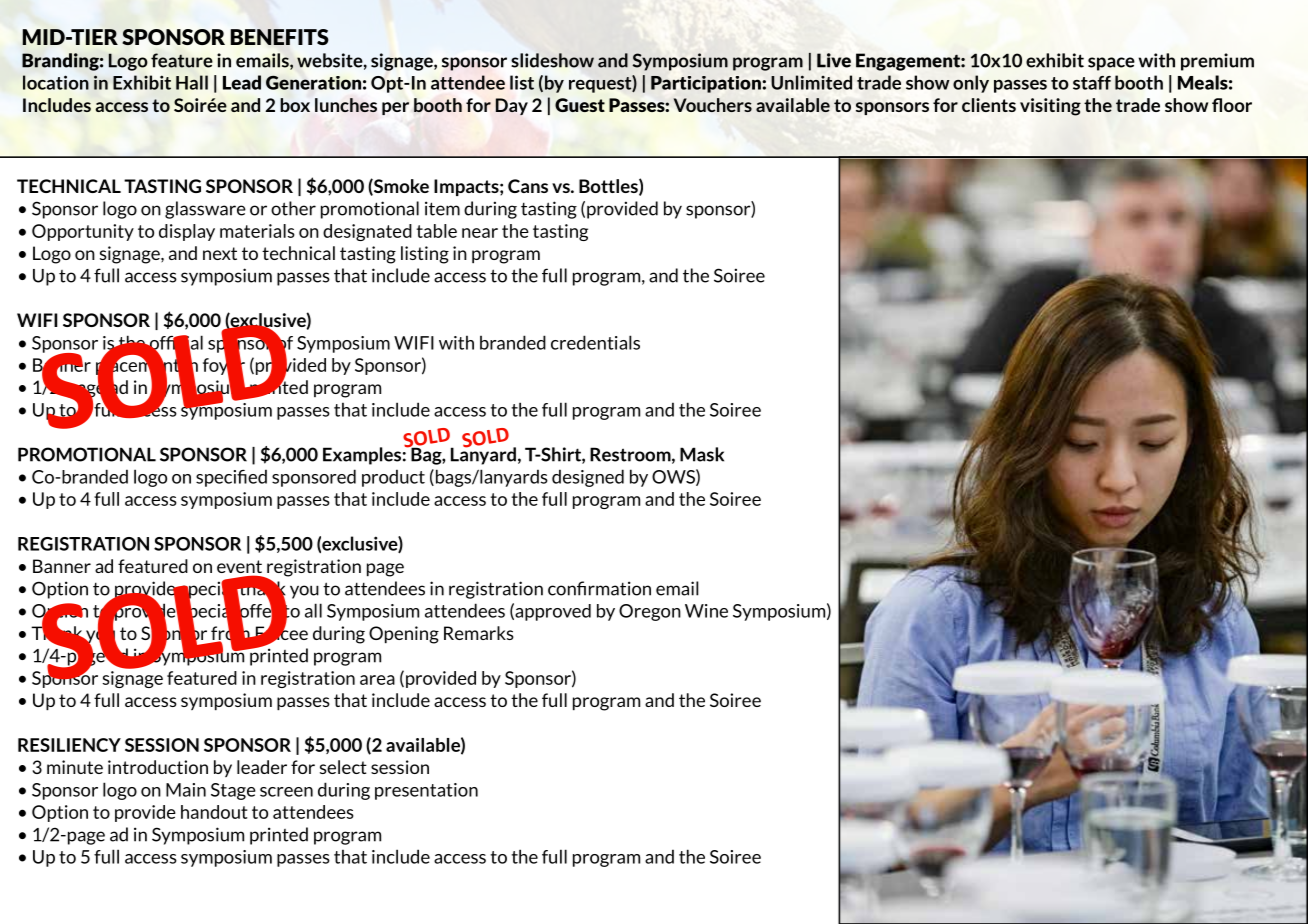 The width and height of the screenshot is (1308, 924). What do you see at coordinates (650, 612) in the screenshot?
I see `Oregon` at bounding box center [650, 612].
